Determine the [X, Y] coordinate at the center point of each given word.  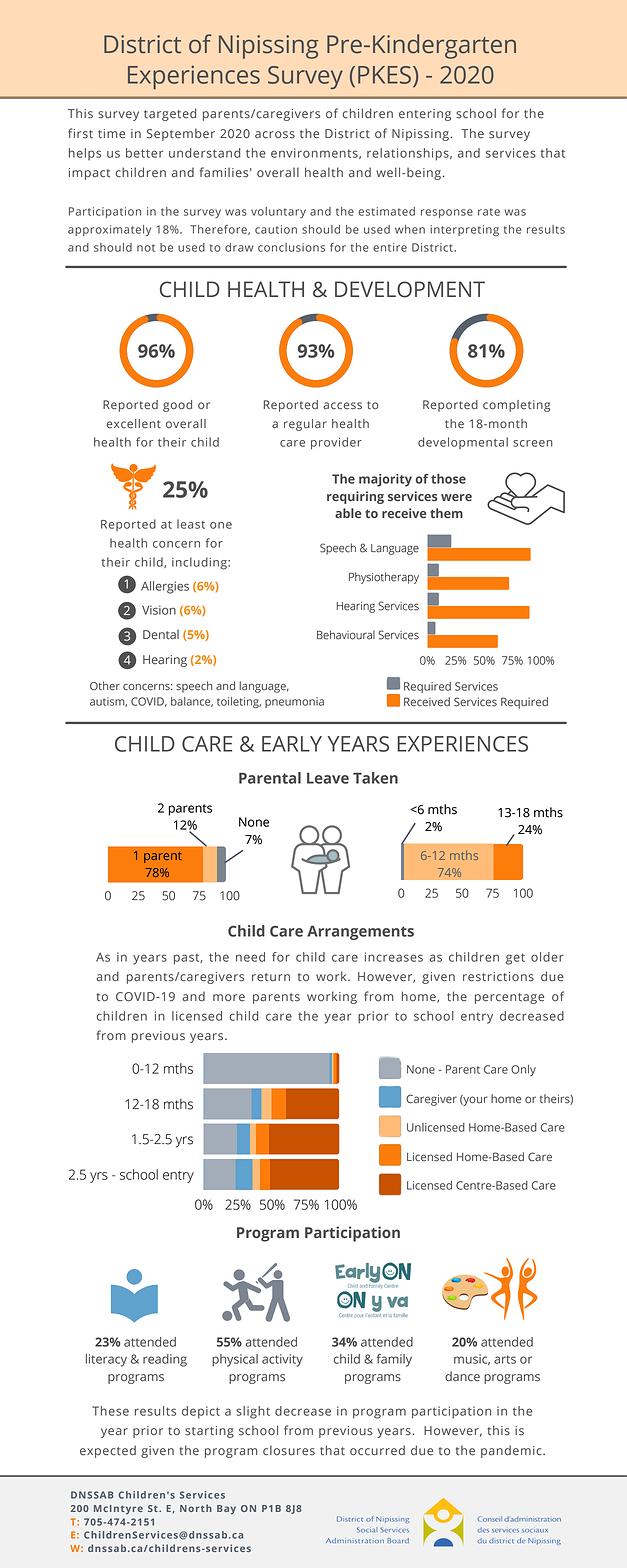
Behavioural [346, 635]
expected [108, 1451]
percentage [509, 998]
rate [489, 212]
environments [315, 153]
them [446, 513]
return [271, 977]
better [144, 153]
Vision [159, 610]
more [229, 998]
